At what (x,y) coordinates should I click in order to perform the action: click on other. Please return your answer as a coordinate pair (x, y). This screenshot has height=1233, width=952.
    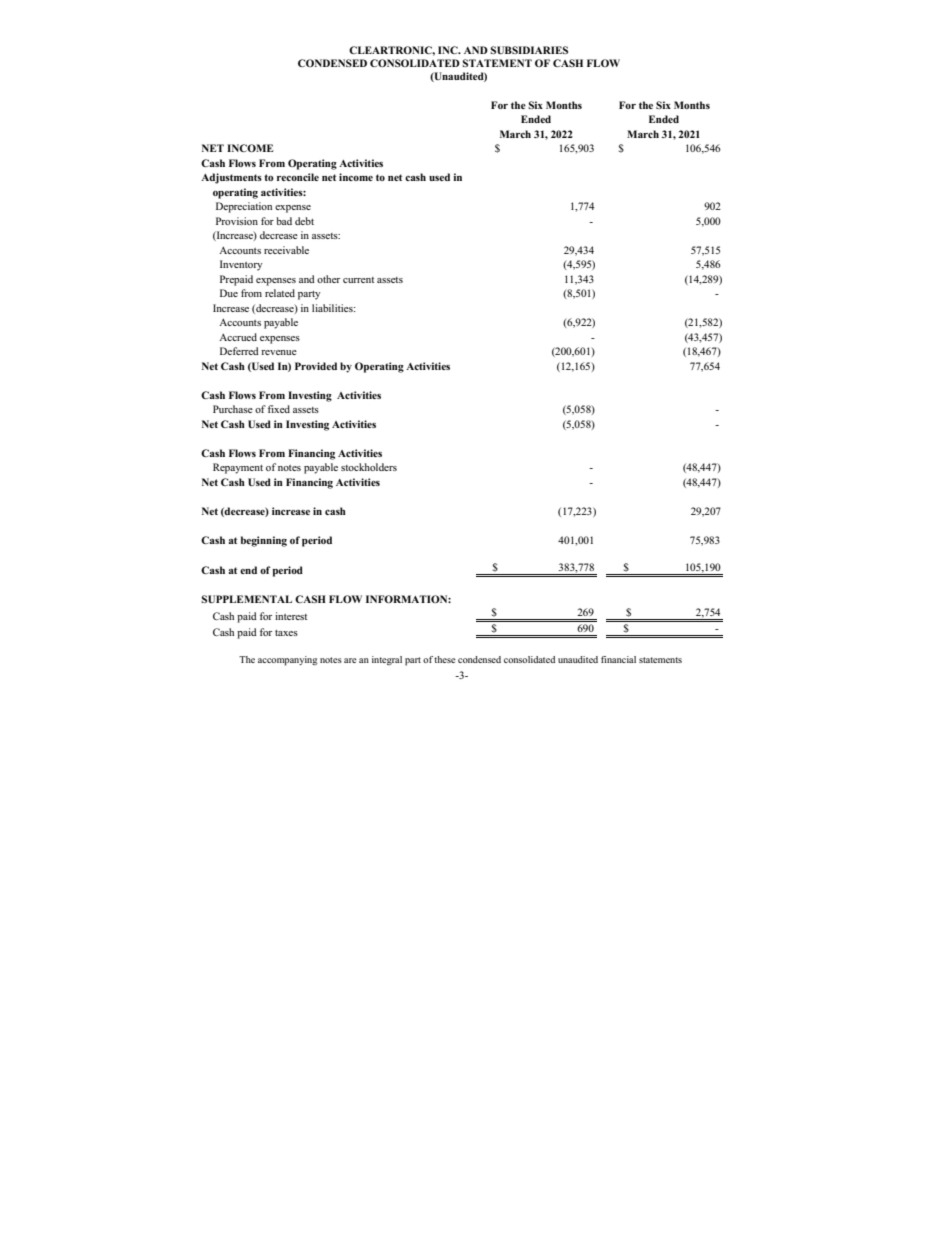
    Looking at the image, I should click on (328, 279).
